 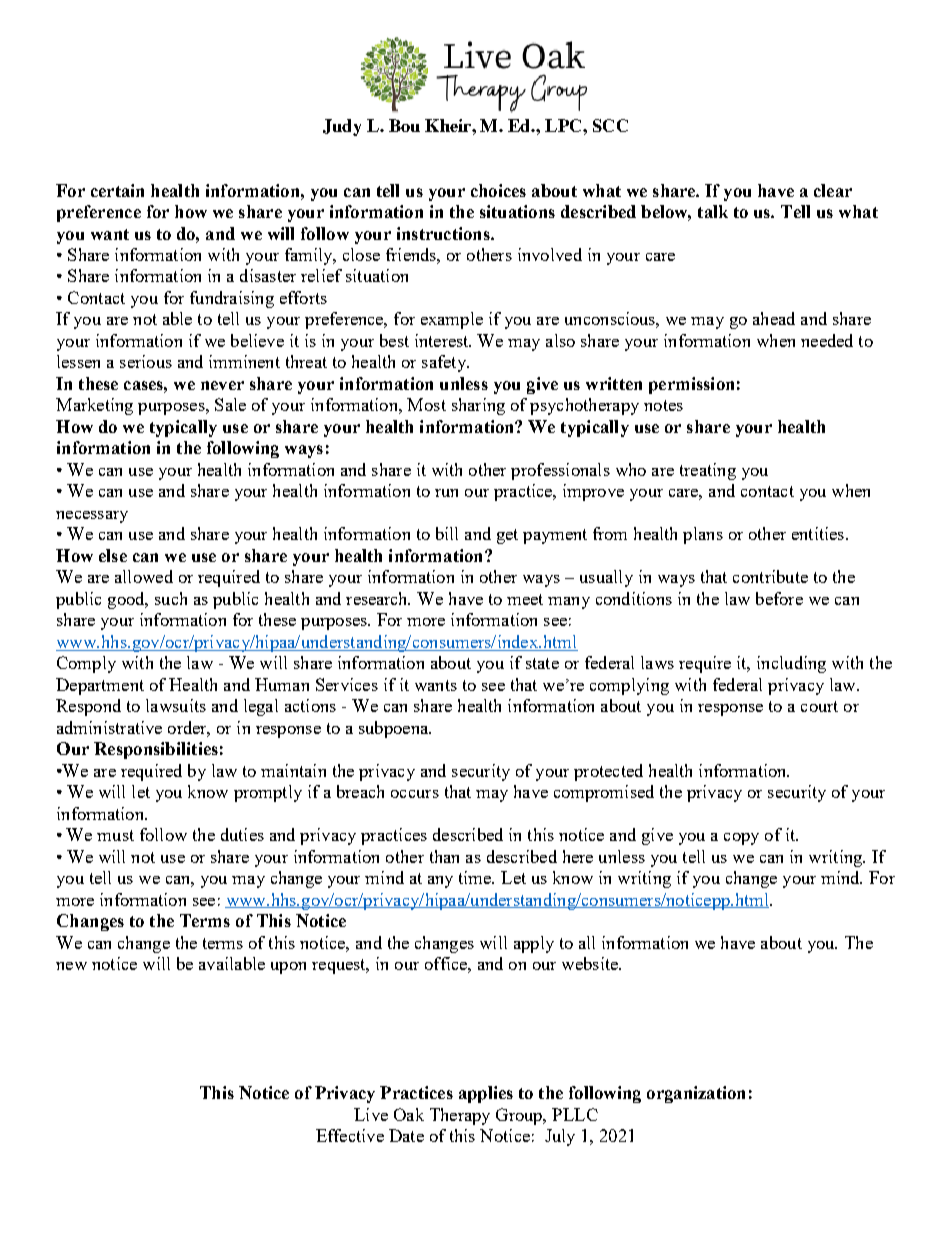 What do you see at coordinates (350, 1135) in the screenshot?
I see `Effective` at bounding box center [350, 1135].
